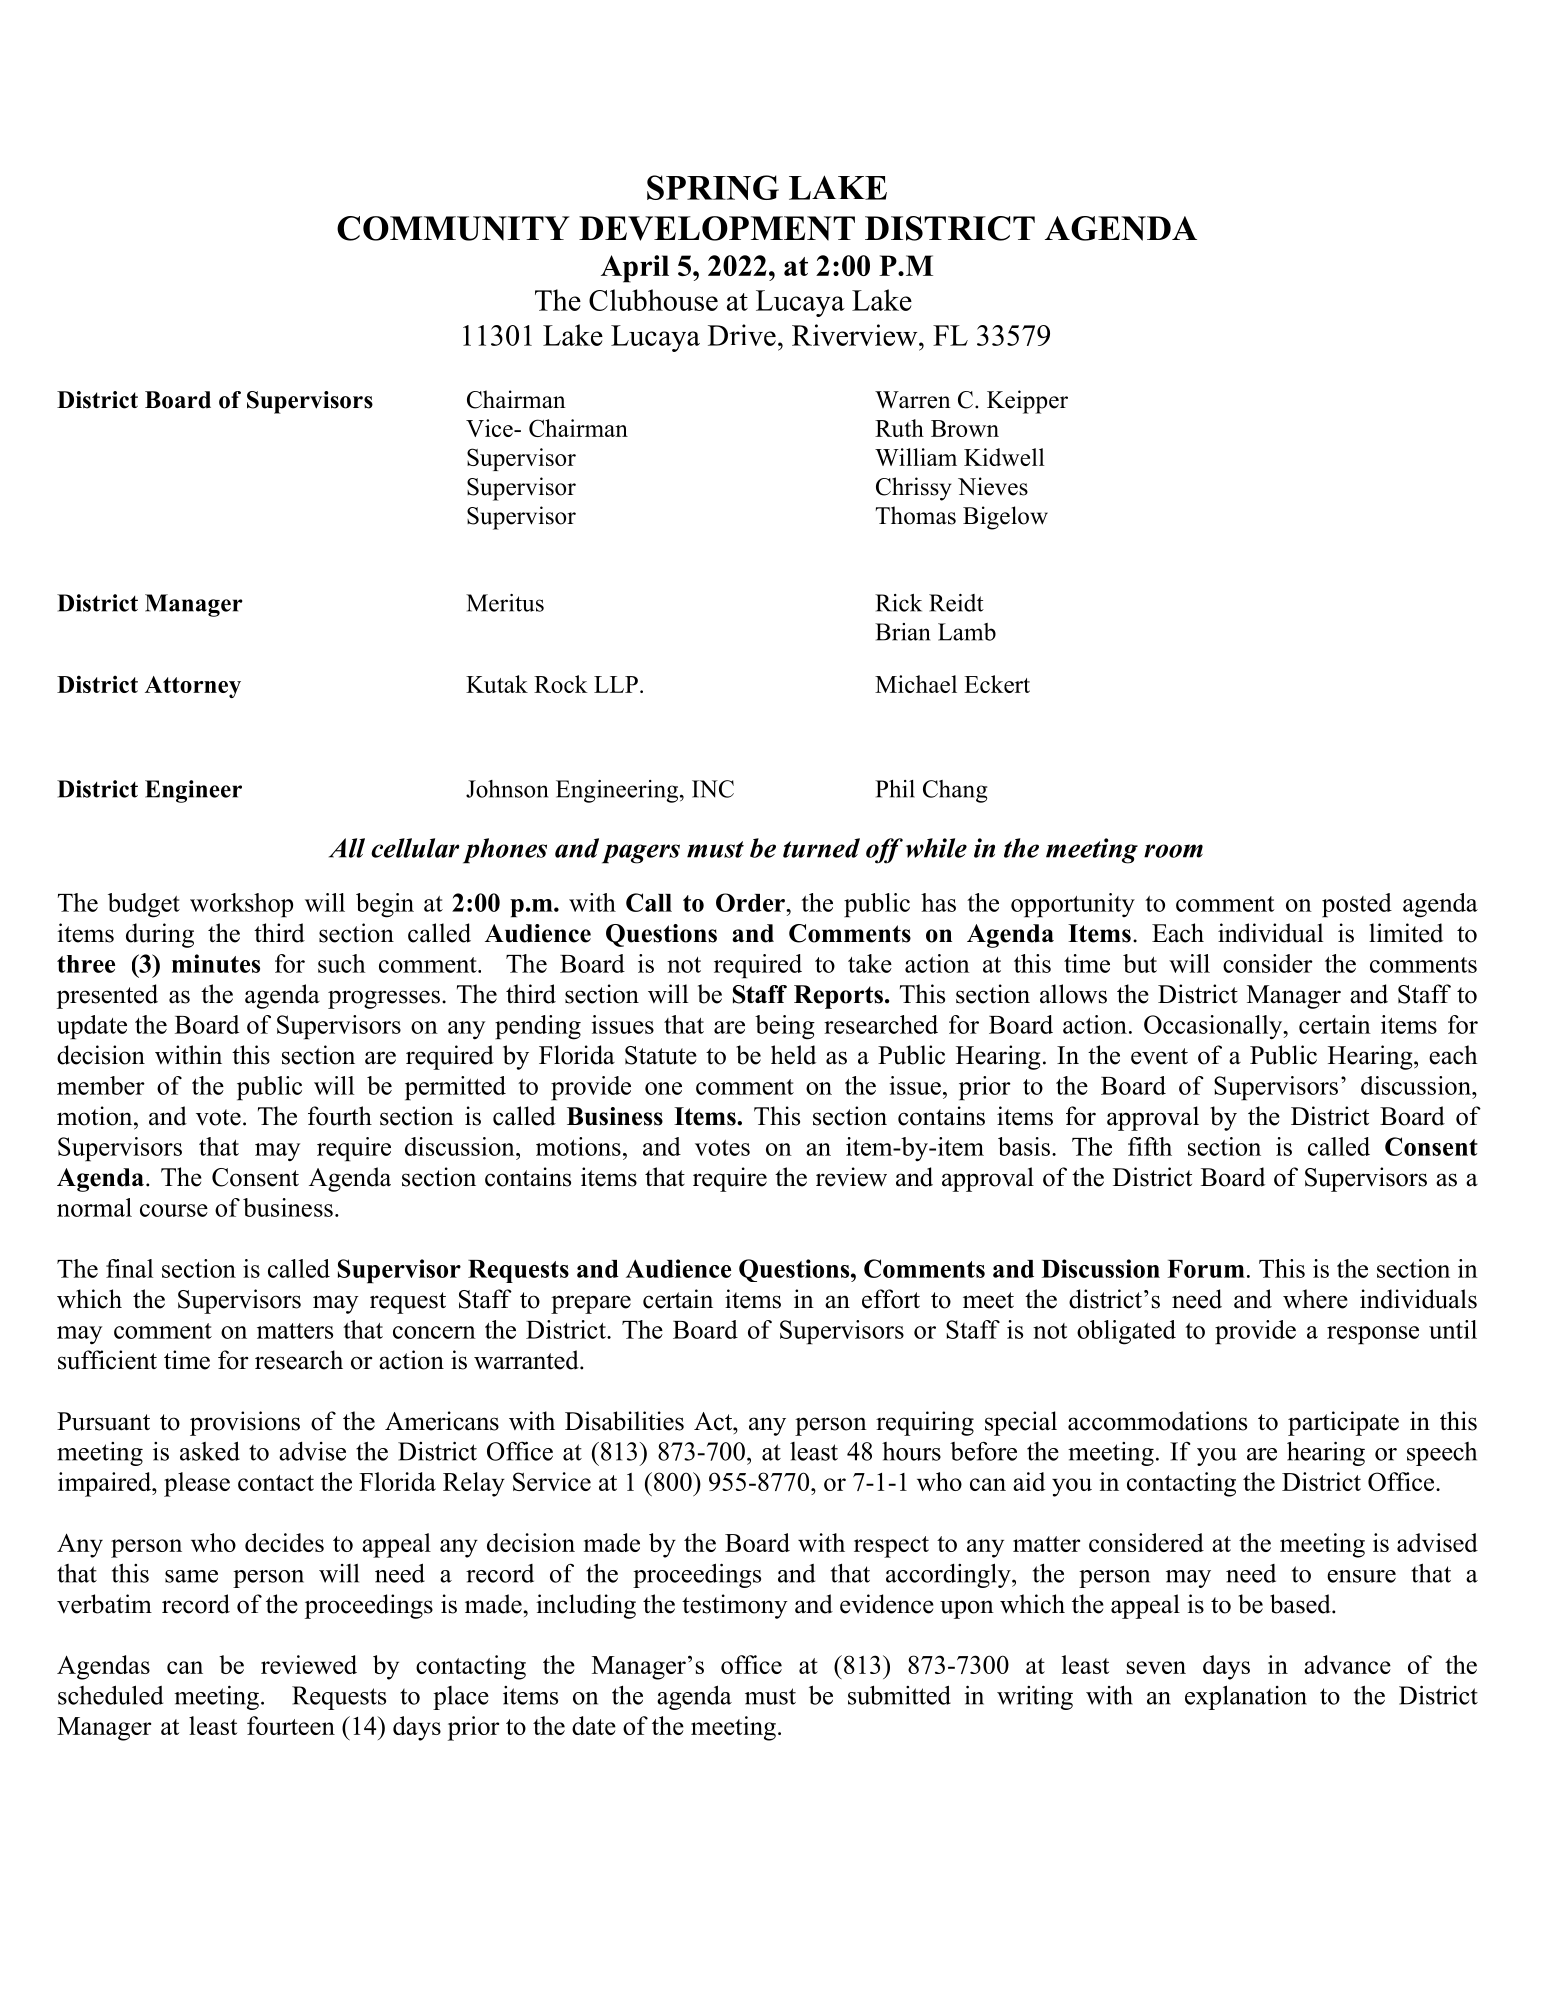 This screenshot has width=1545, height=2000. What do you see at coordinates (129, 1268) in the screenshot?
I see `final` at bounding box center [129, 1268].
